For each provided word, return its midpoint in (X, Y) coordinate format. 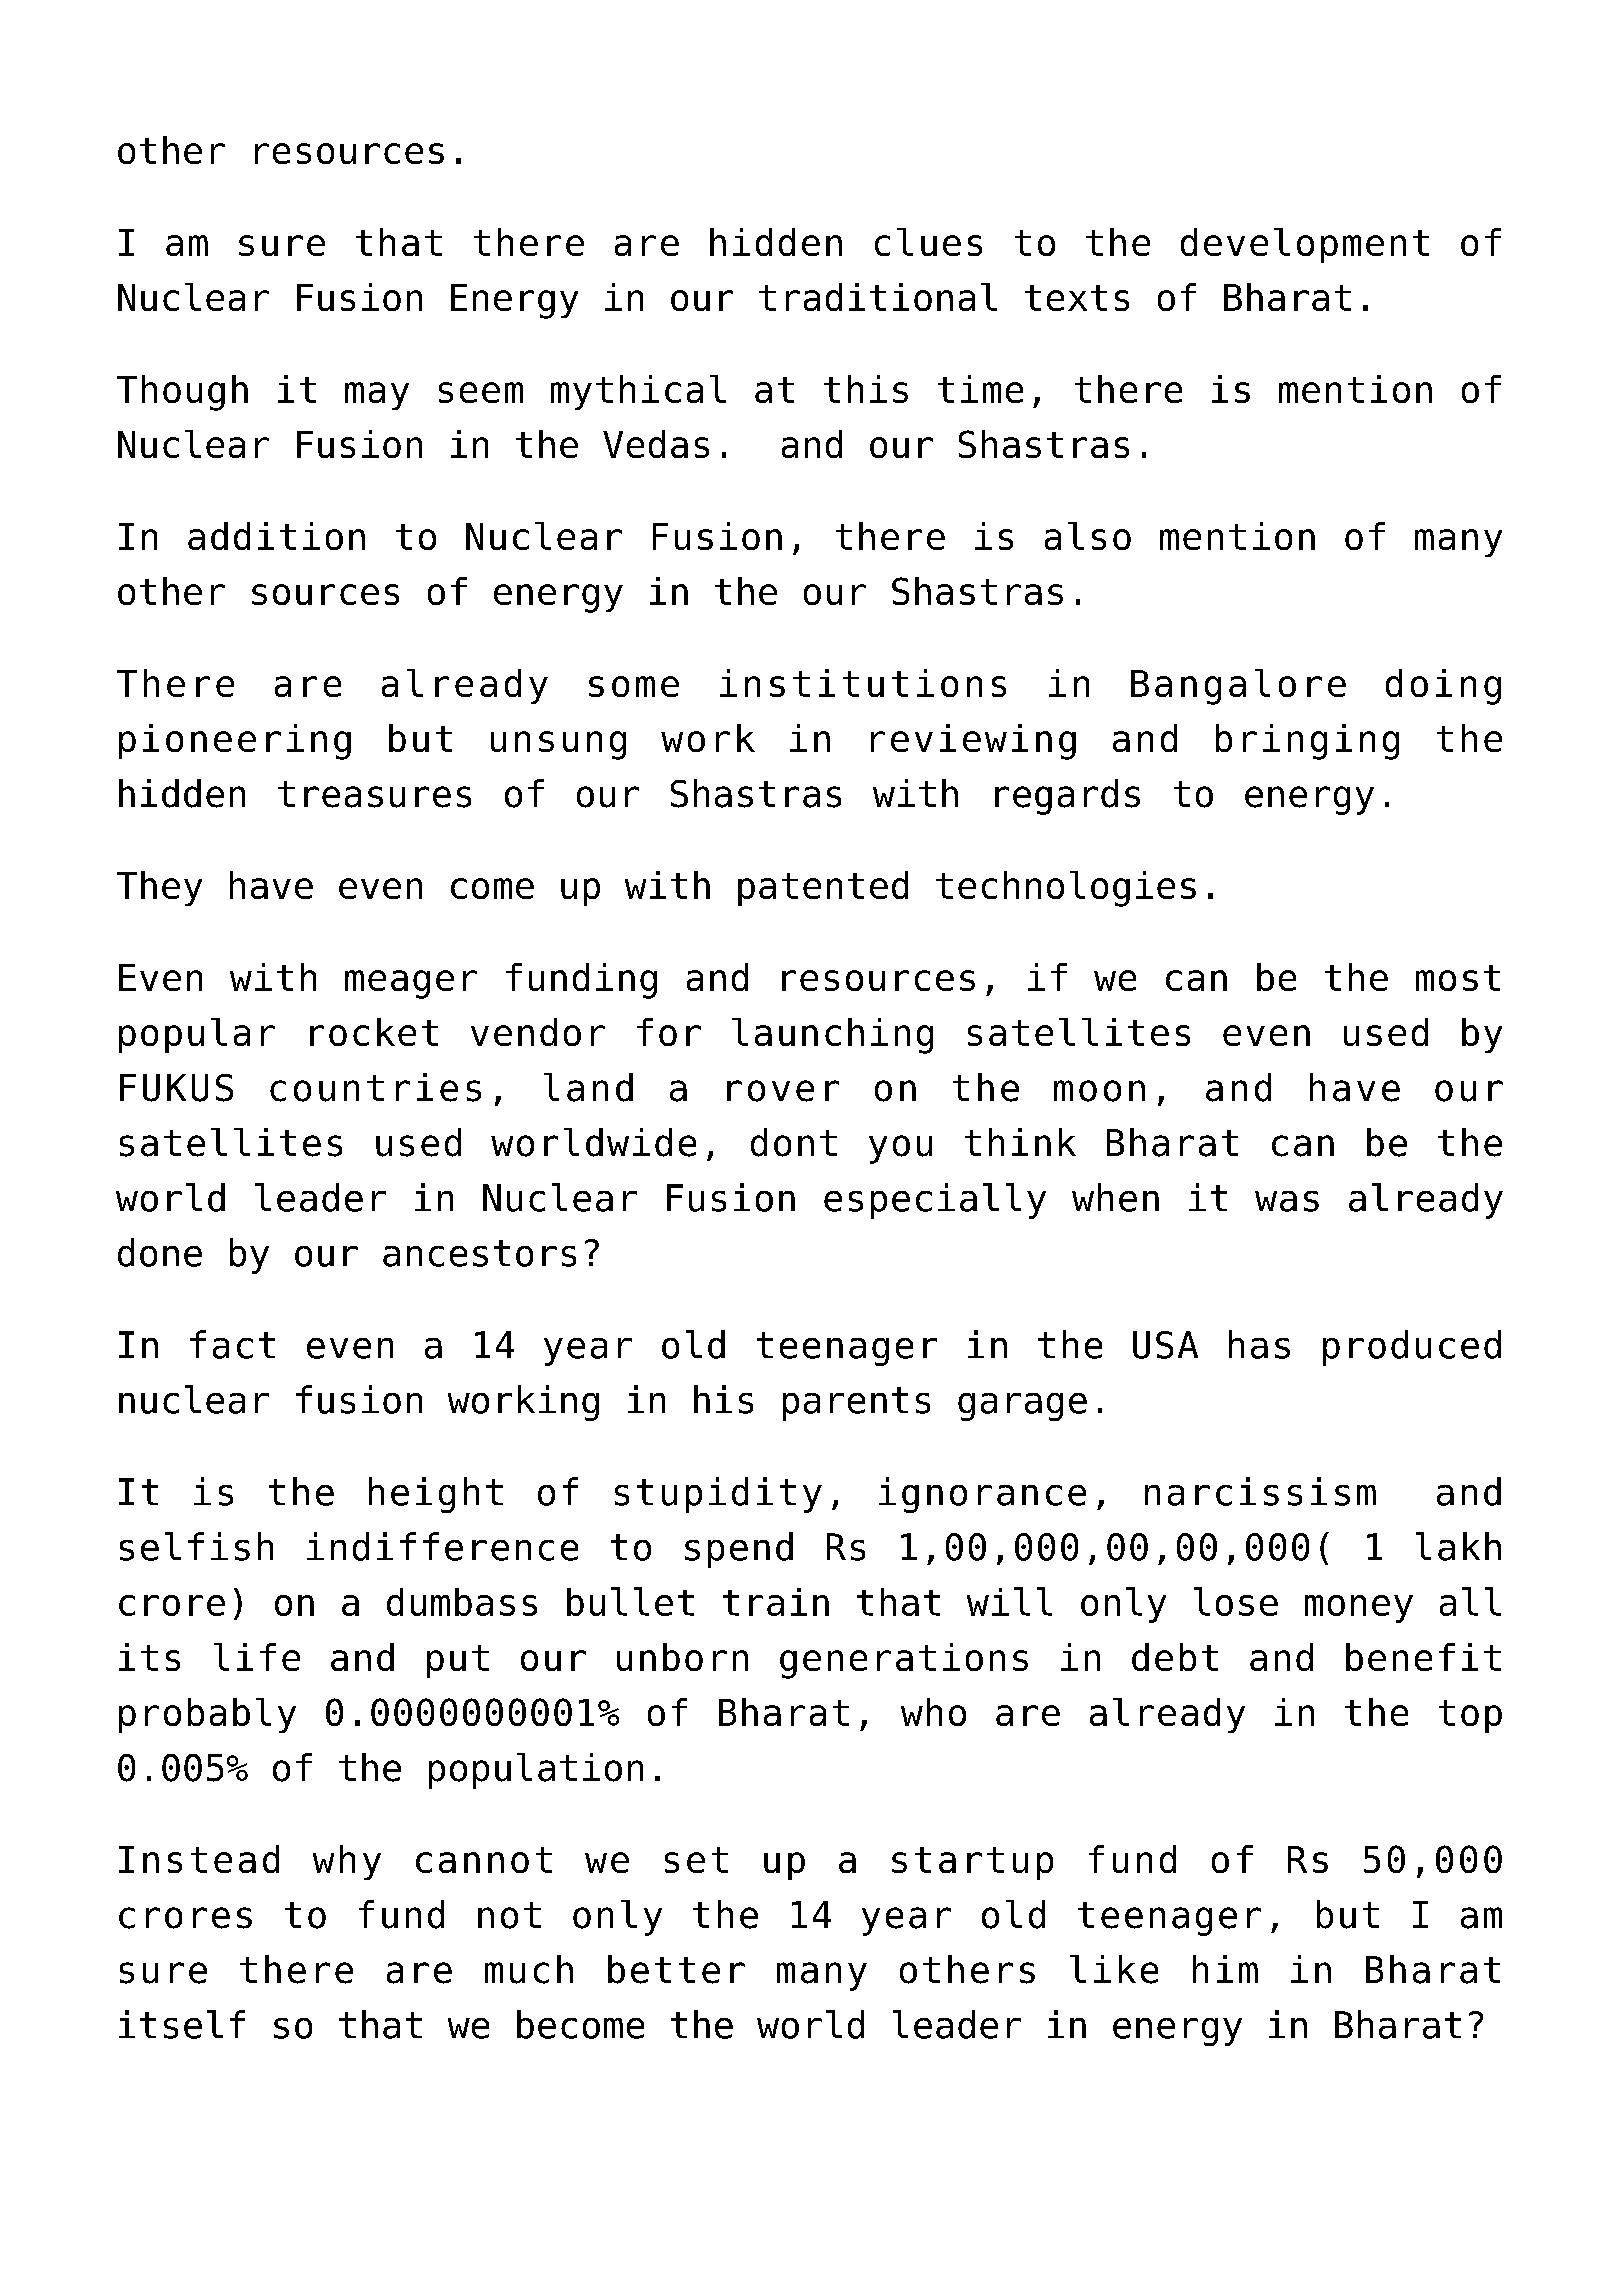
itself (182, 2024)
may (377, 396)
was (1287, 1201)
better (676, 1969)
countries (375, 1087)
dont (794, 1142)
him (1225, 1969)
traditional (878, 297)
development (1305, 245)
